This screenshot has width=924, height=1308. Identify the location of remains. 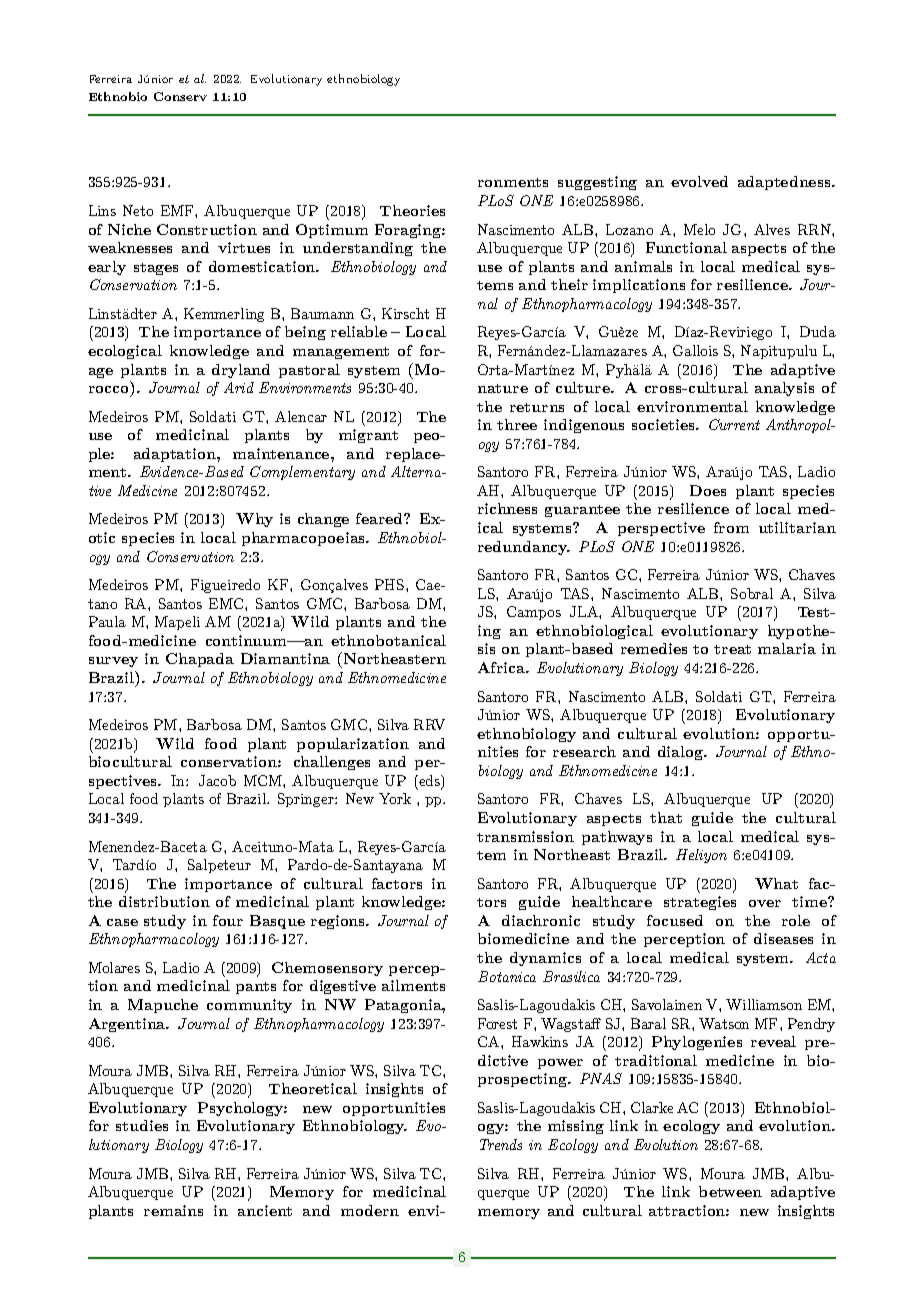
(173, 1210).
